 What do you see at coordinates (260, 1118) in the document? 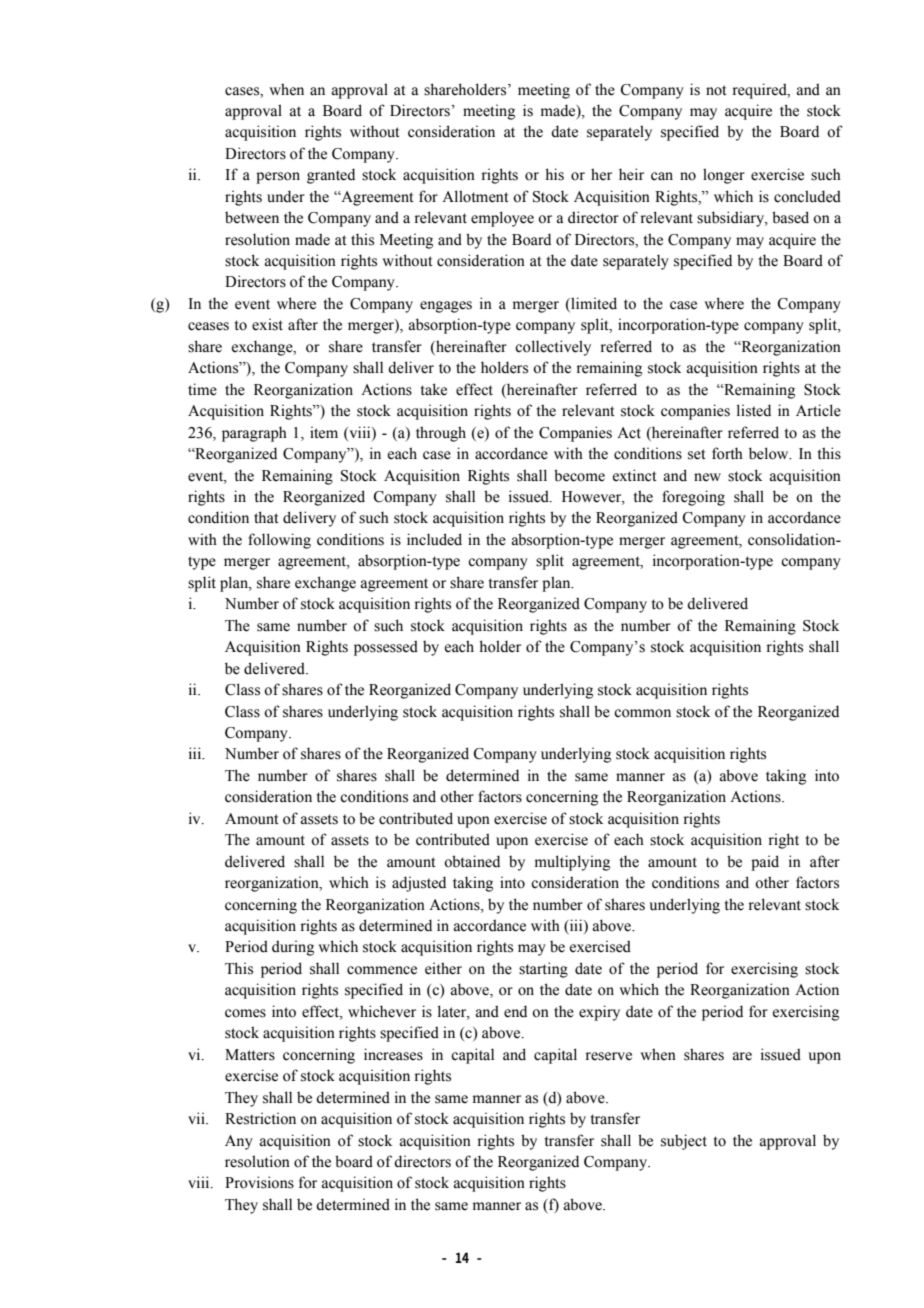
I see `Restriction` at bounding box center [260, 1118].
